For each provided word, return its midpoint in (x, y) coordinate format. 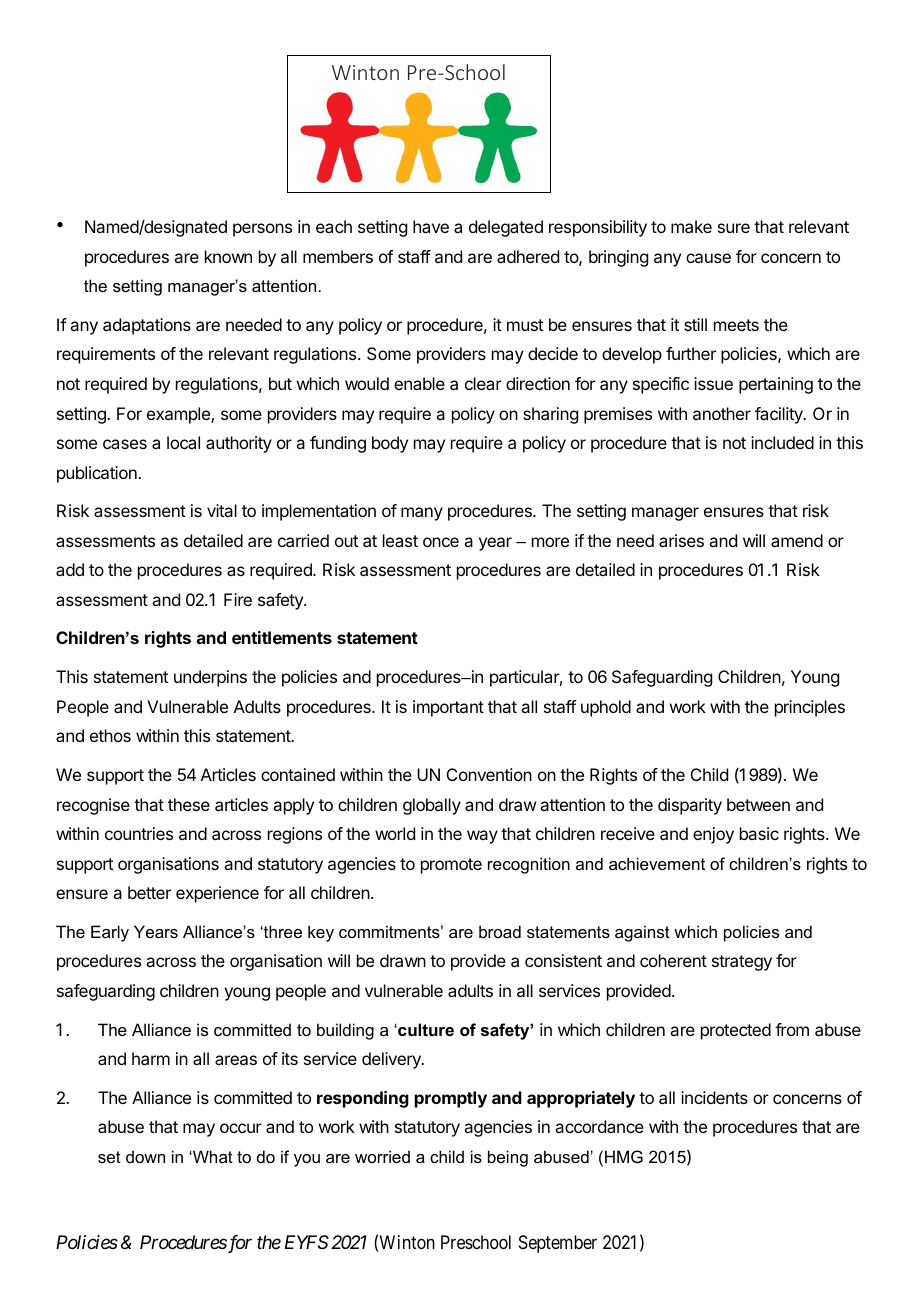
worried (382, 1156)
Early (110, 933)
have (431, 226)
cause (708, 258)
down (145, 1156)
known (228, 256)
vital (222, 510)
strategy (742, 963)
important (448, 708)
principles (810, 708)
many (422, 514)
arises (681, 540)
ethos (110, 735)
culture (425, 1029)
